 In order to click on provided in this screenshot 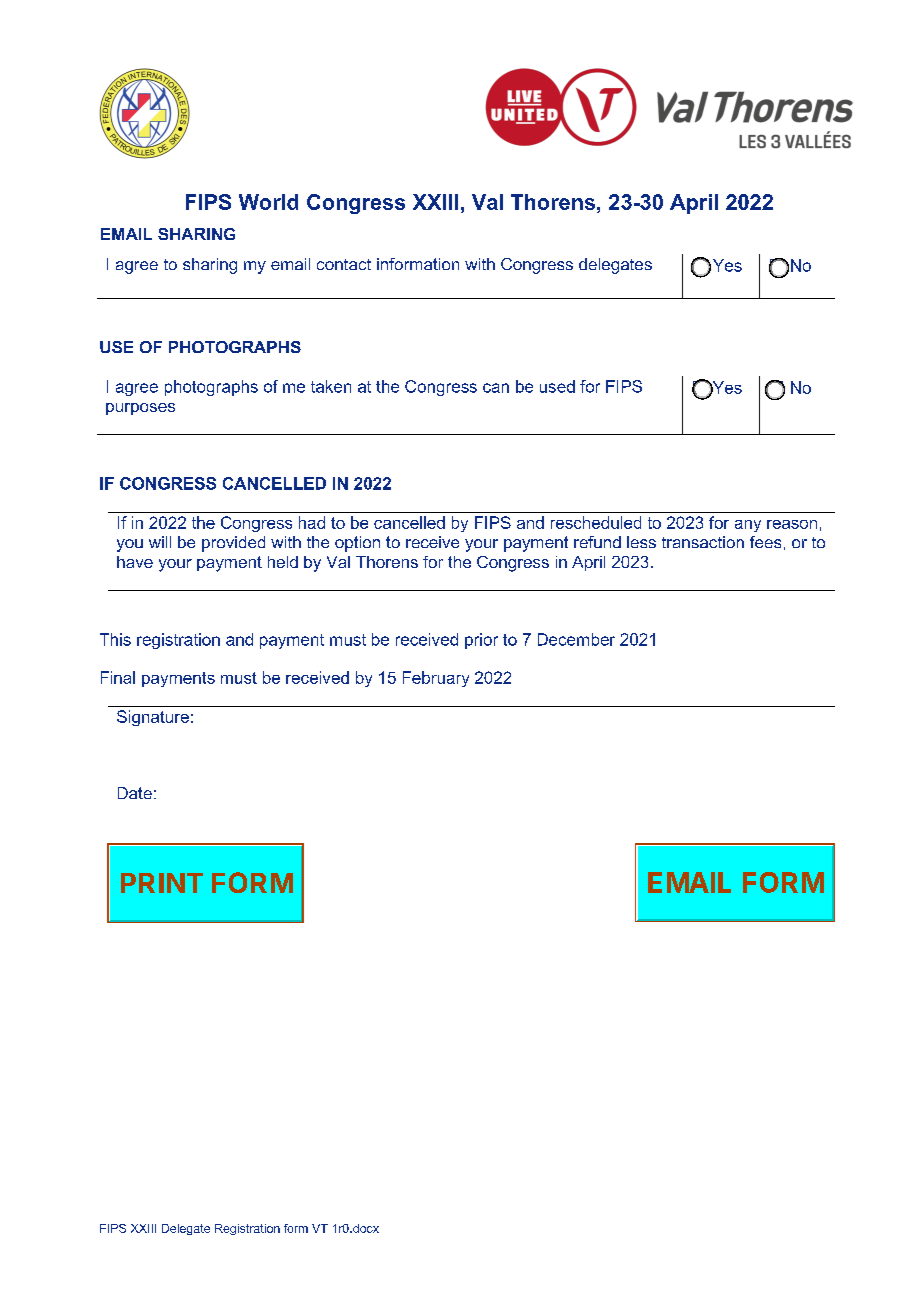, I will do `click(233, 544)`.
